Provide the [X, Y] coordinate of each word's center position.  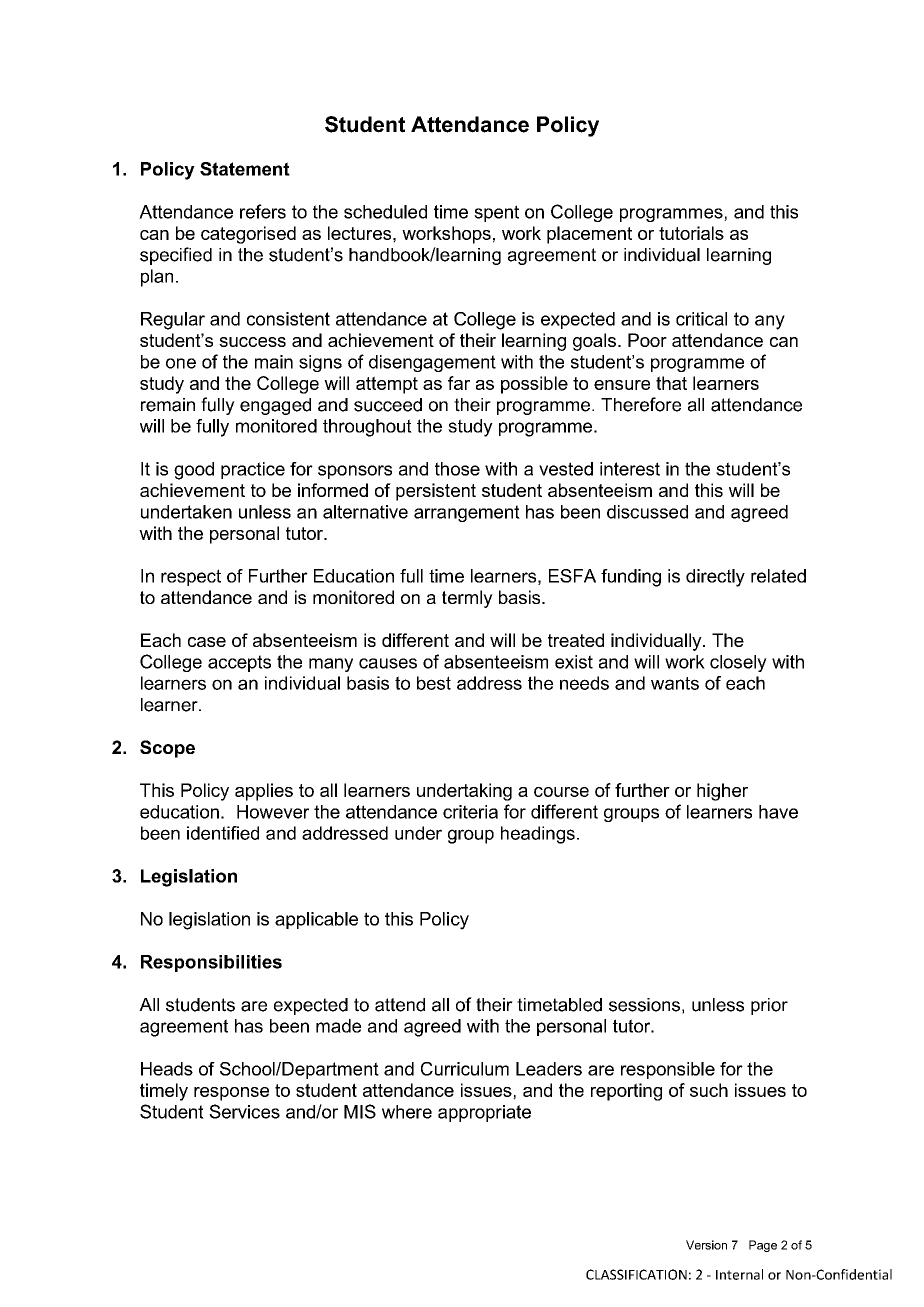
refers [263, 211]
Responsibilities [211, 963]
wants [675, 683]
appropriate [484, 1113]
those [457, 469]
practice [253, 470]
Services [244, 1111]
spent [496, 213]
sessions [644, 1005]
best [434, 683]
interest [630, 469]
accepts [239, 663]
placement [589, 235]
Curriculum [465, 1069]
